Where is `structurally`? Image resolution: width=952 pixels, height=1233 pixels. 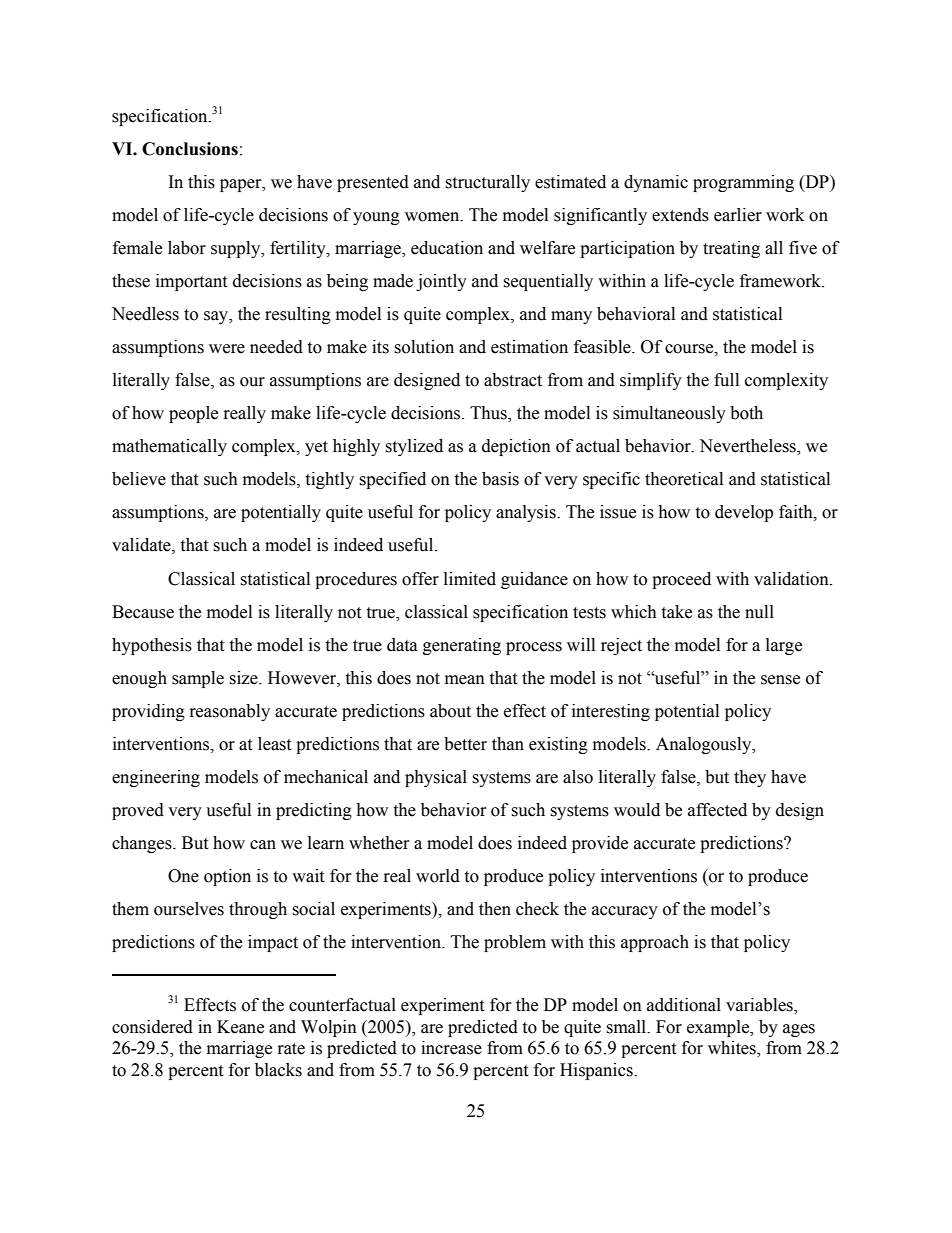 structurally is located at coordinates (487, 183).
